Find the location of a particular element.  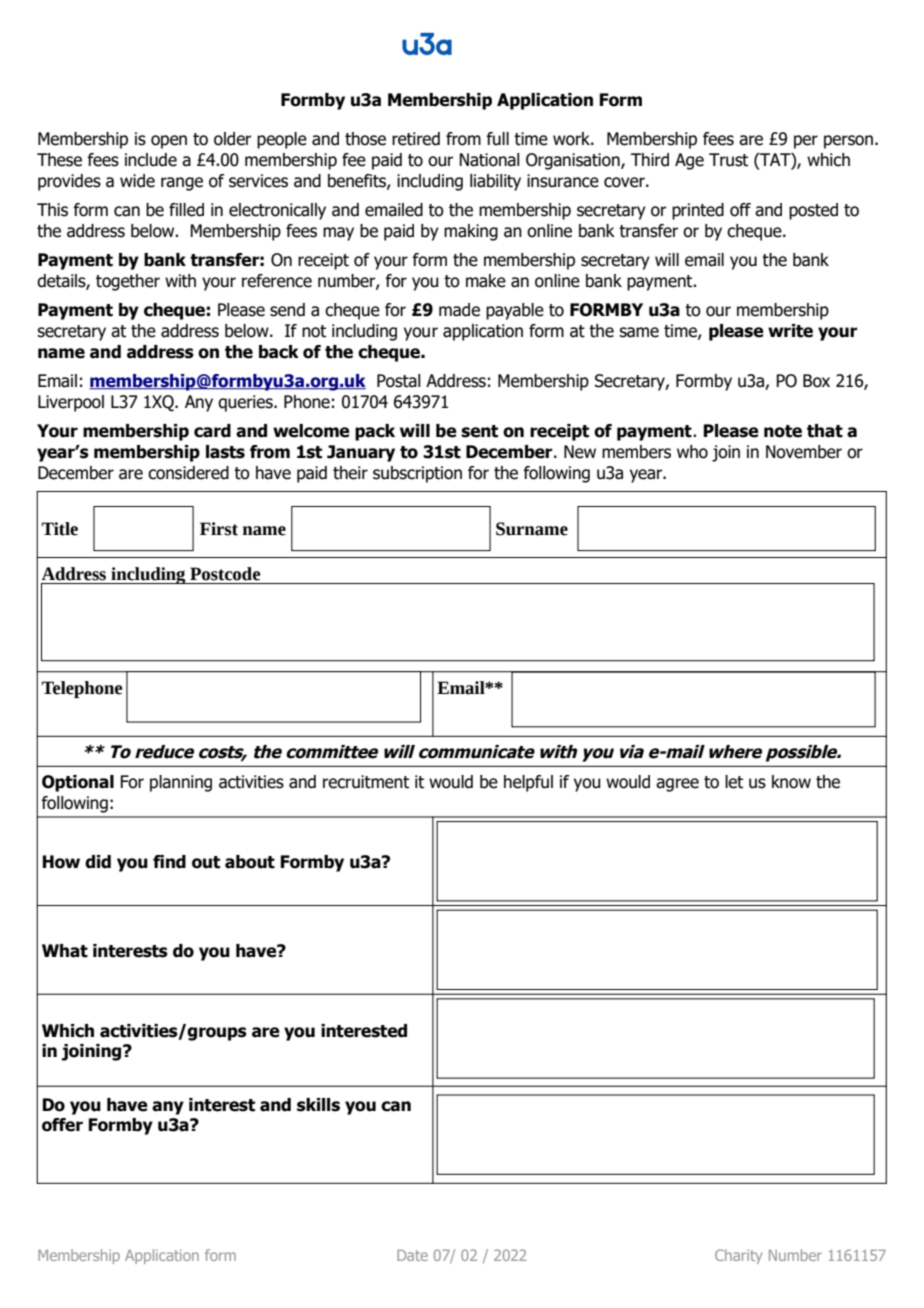

offer is located at coordinates (62, 1125).
